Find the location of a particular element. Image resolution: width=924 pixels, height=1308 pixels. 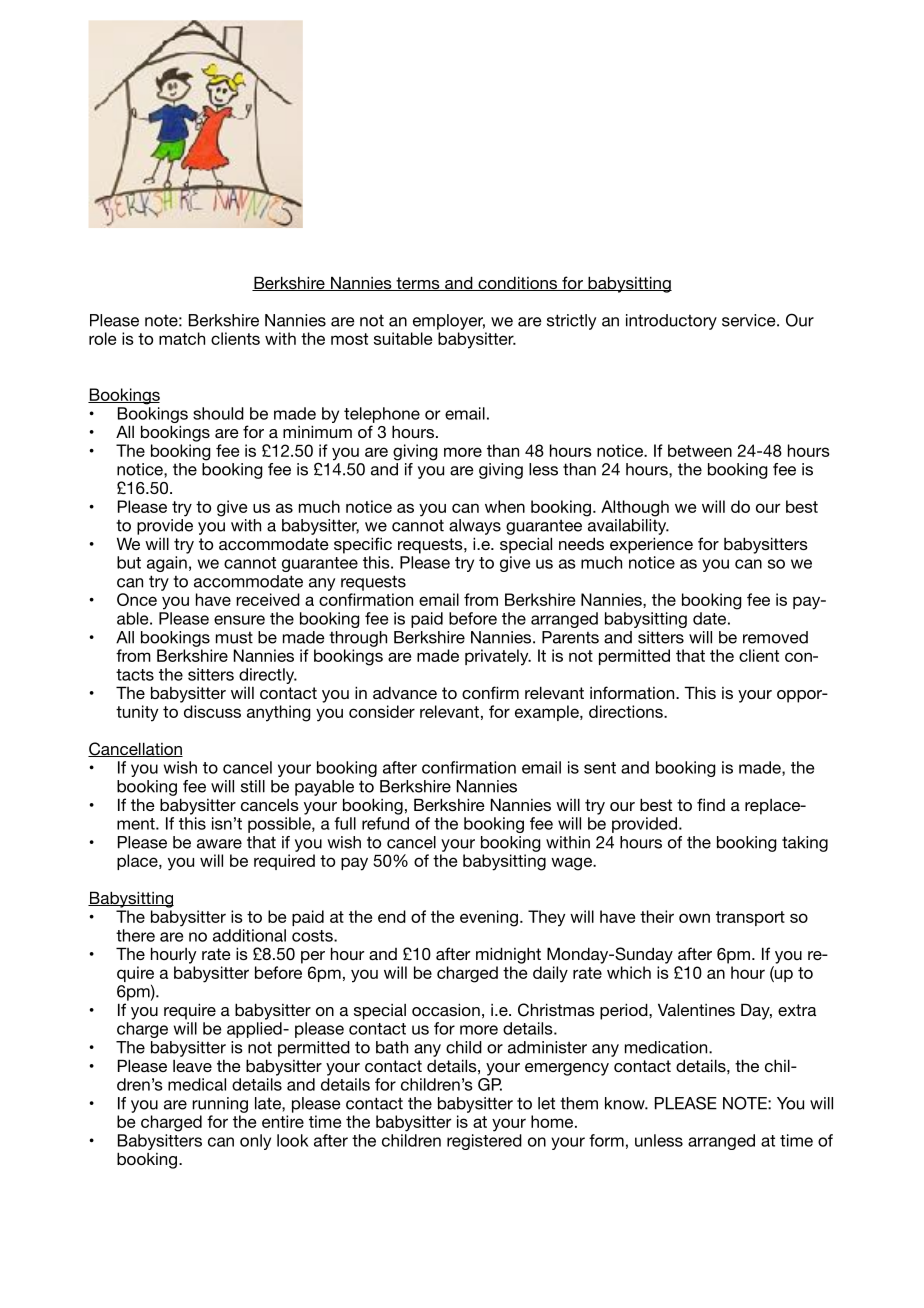

match is located at coordinates (182, 338).
